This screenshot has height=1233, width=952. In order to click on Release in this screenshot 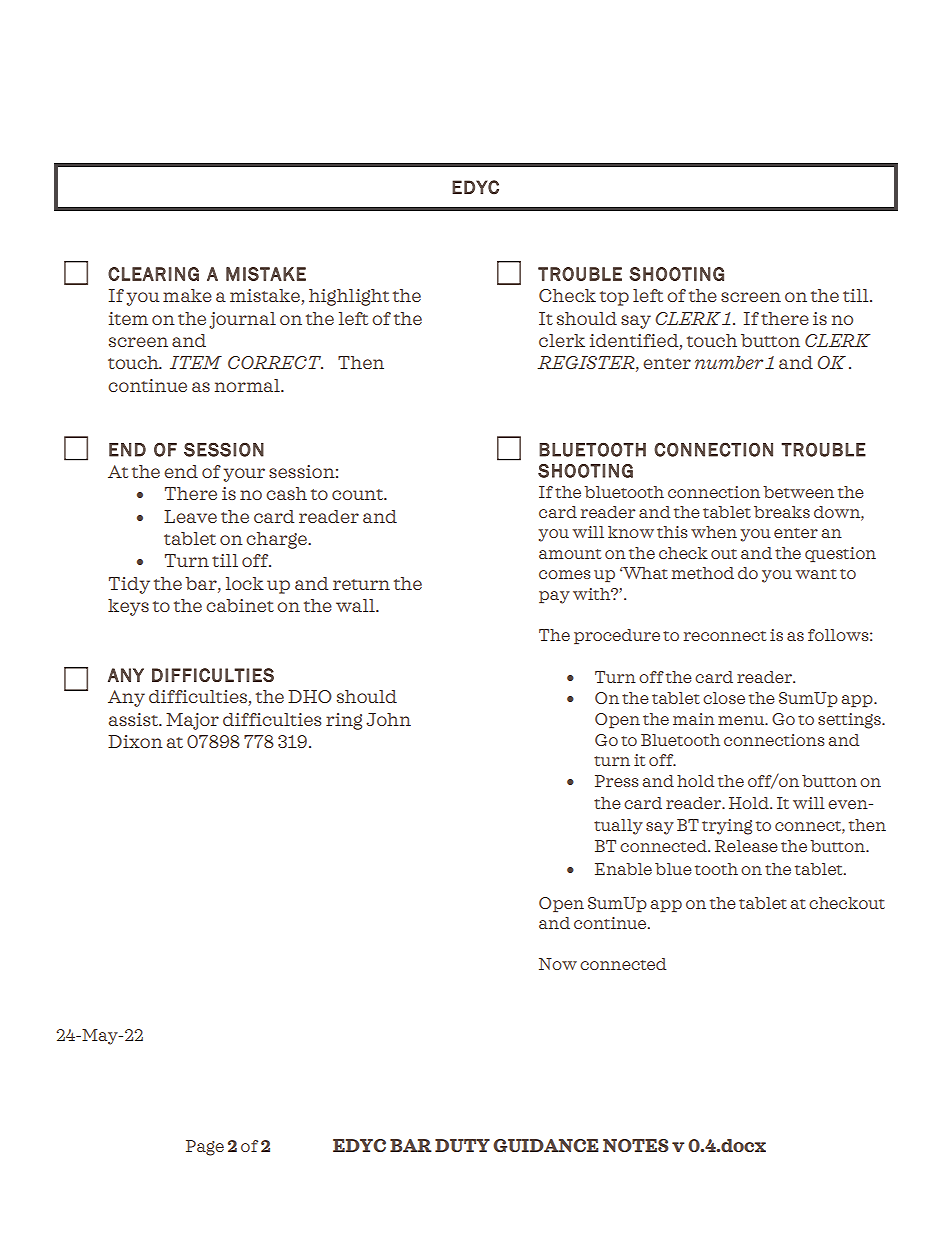, I will do `click(746, 846)`.
